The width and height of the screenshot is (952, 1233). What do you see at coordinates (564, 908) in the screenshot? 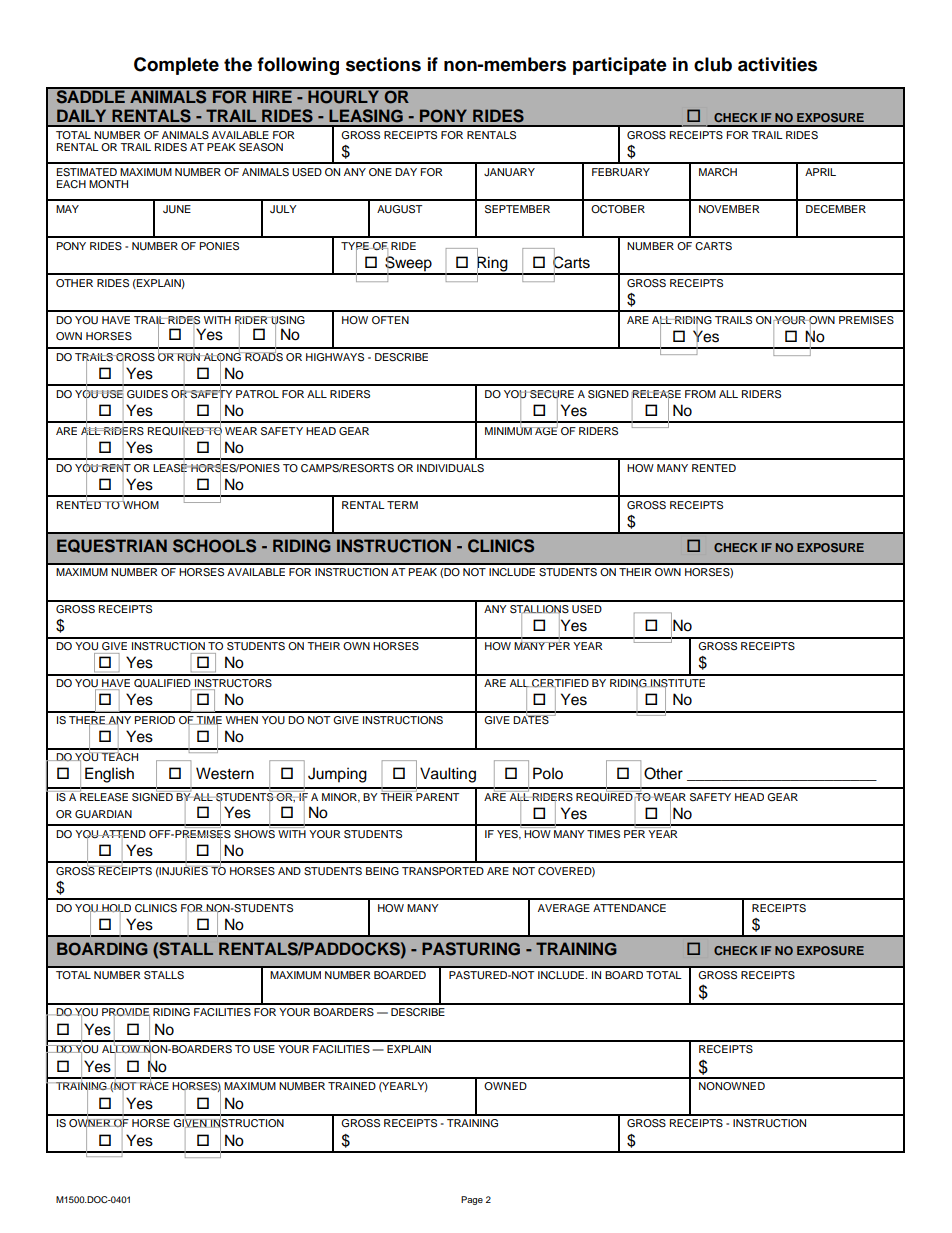
I see `AVERAGE` at bounding box center [564, 908].
